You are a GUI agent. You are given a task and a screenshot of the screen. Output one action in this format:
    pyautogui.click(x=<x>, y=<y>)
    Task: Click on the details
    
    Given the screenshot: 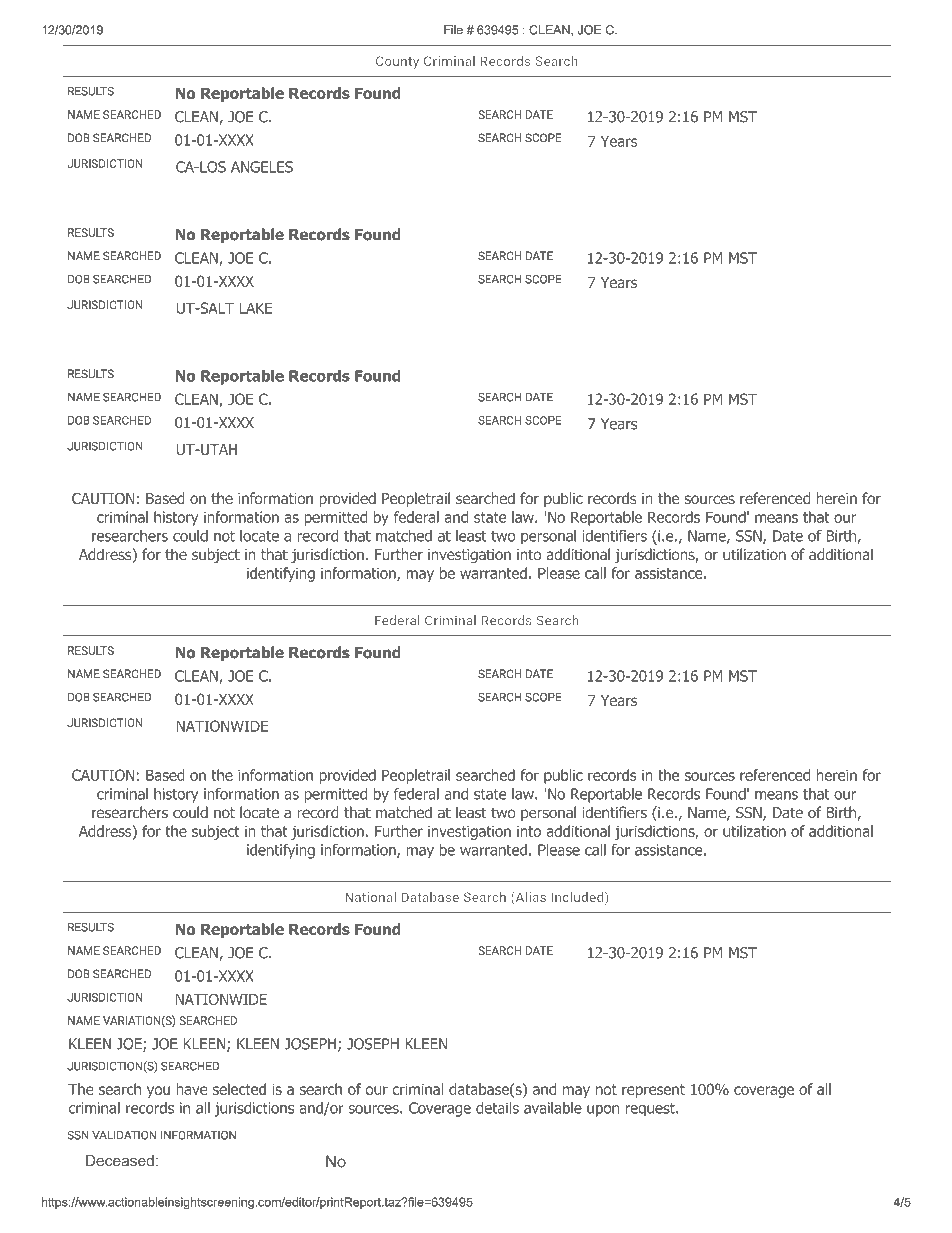 What is the action you would take?
    pyautogui.click(x=497, y=1107)
